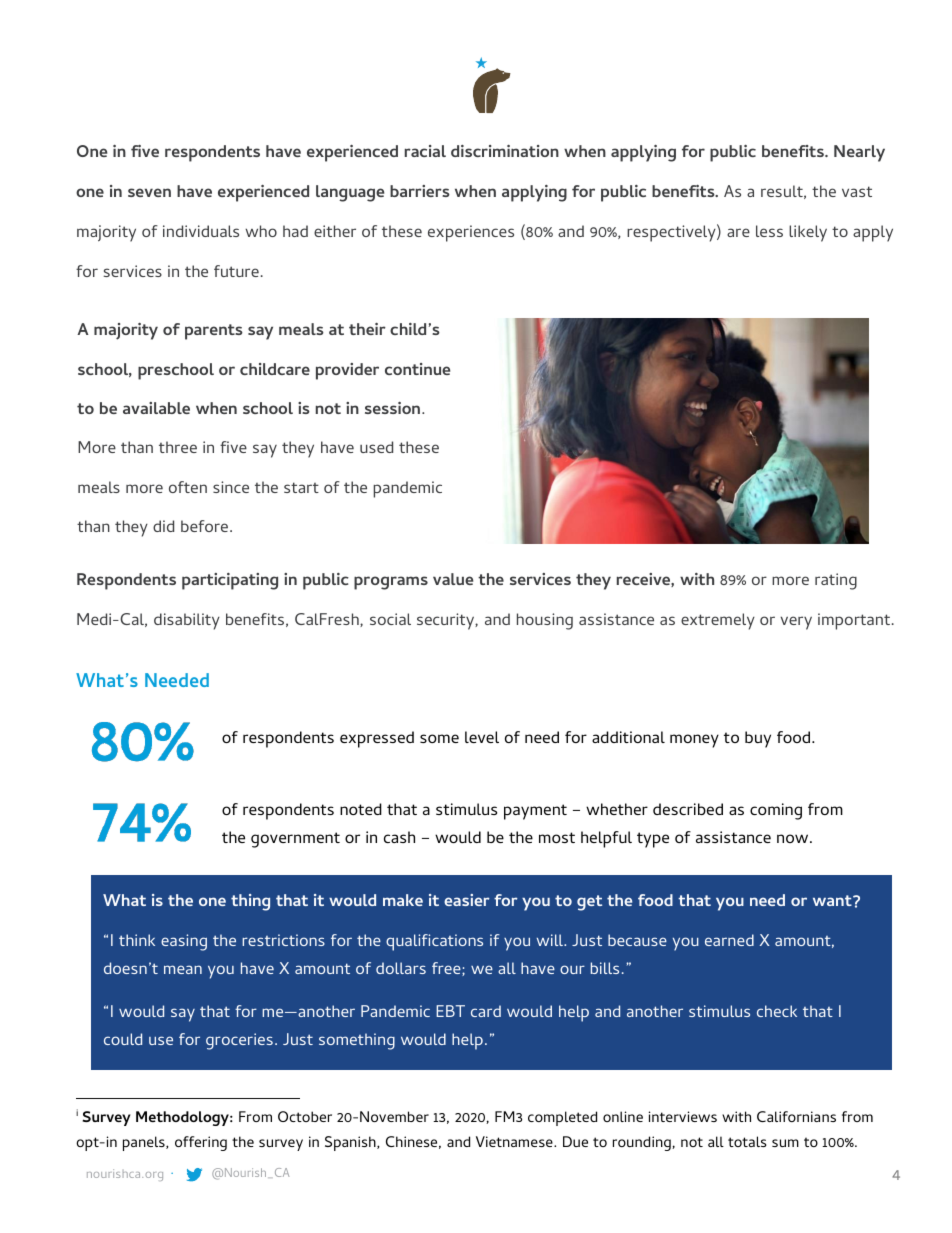 This screenshot has height=1233, width=952. What do you see at coordinates (184, 942) in the screenshot?
I see `easing` at bounding box center [184, 942].
